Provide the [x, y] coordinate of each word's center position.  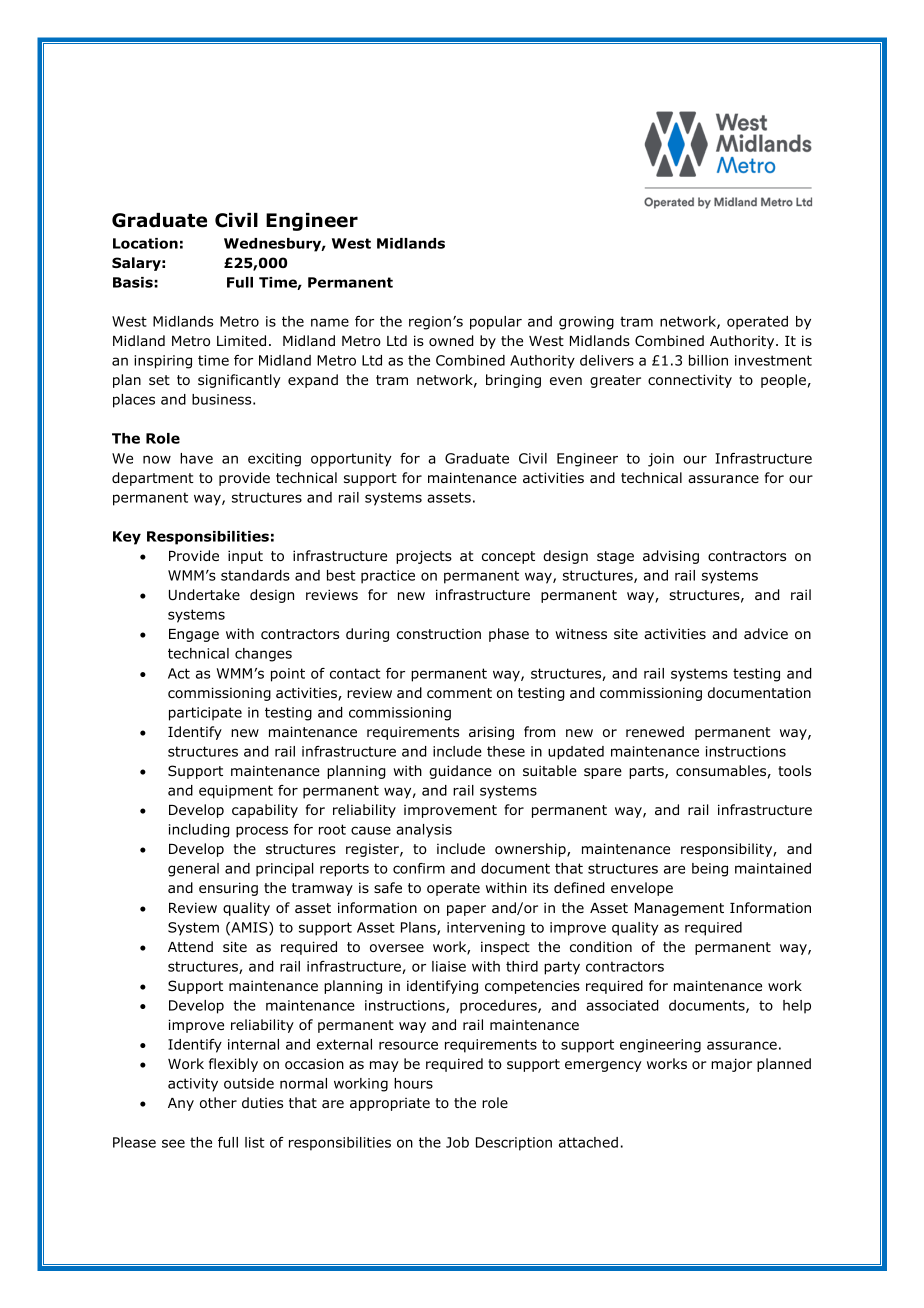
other [218, 1102]
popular [496, 323]
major [731, 1065]
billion [708, 360]
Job [457, 1142]
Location [145, 243]
